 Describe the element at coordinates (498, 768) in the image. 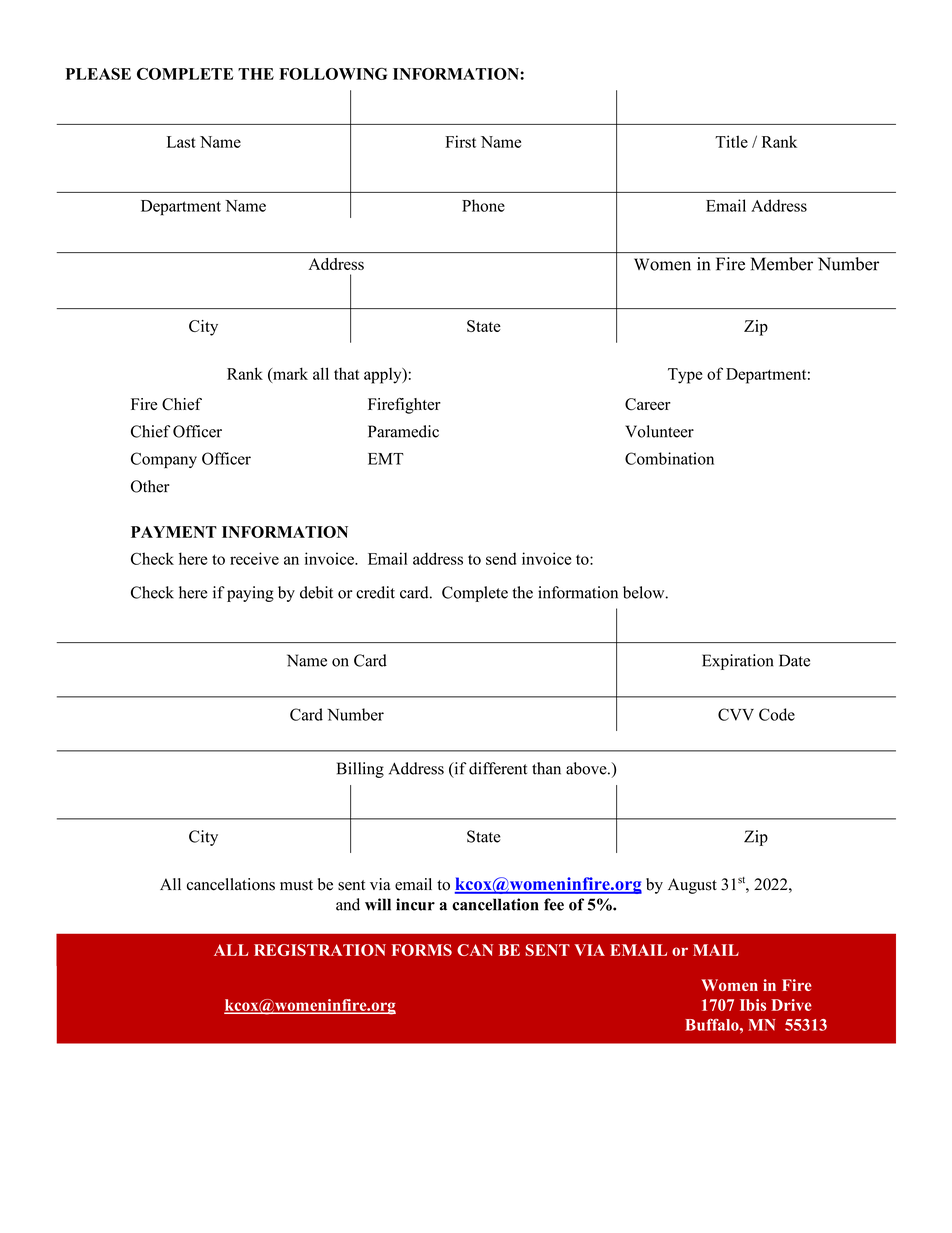

I see `different` at that location.
